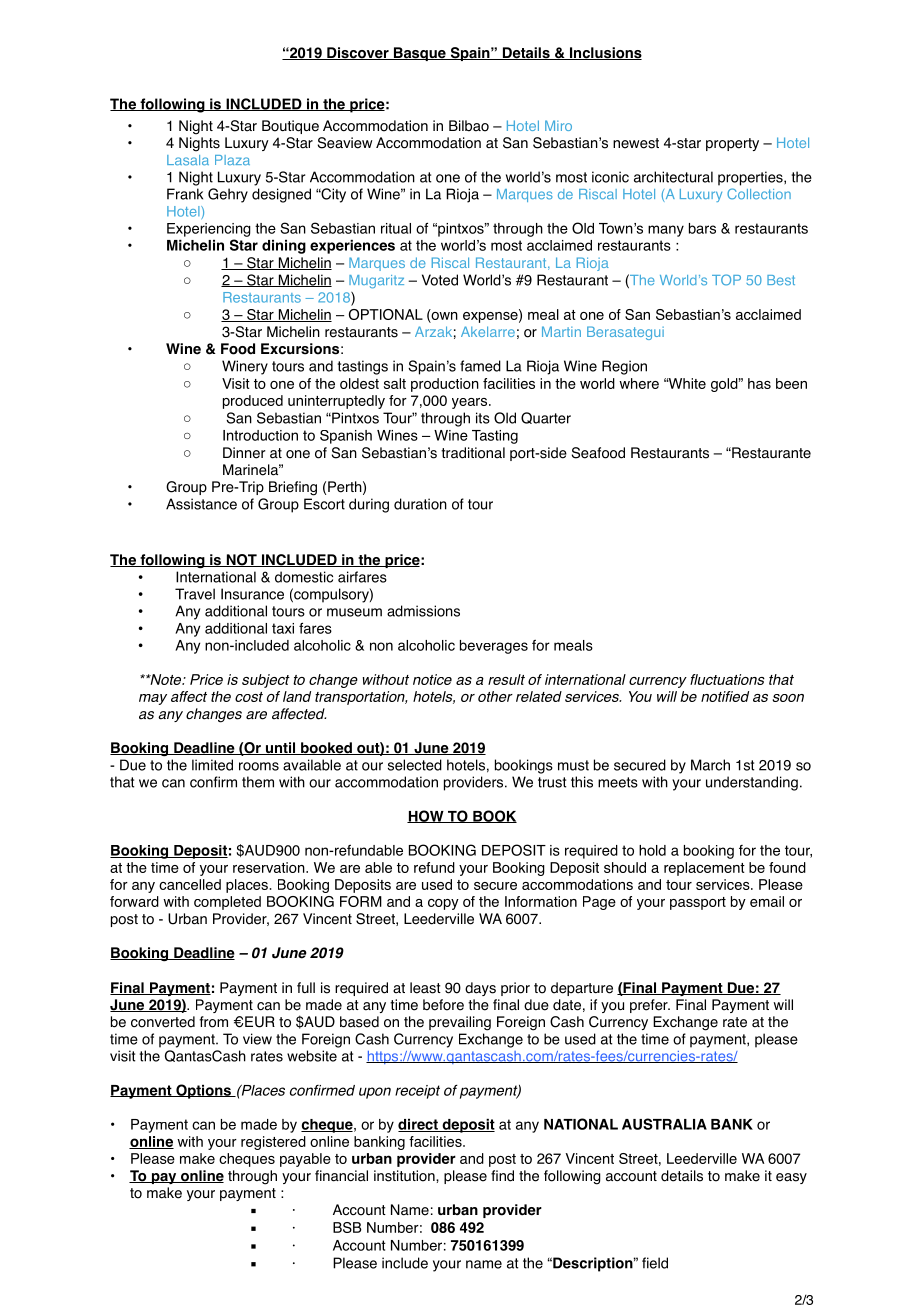 The width and height of the document is (924, 1308). I want to click on cancelled, so click(190, 884).
